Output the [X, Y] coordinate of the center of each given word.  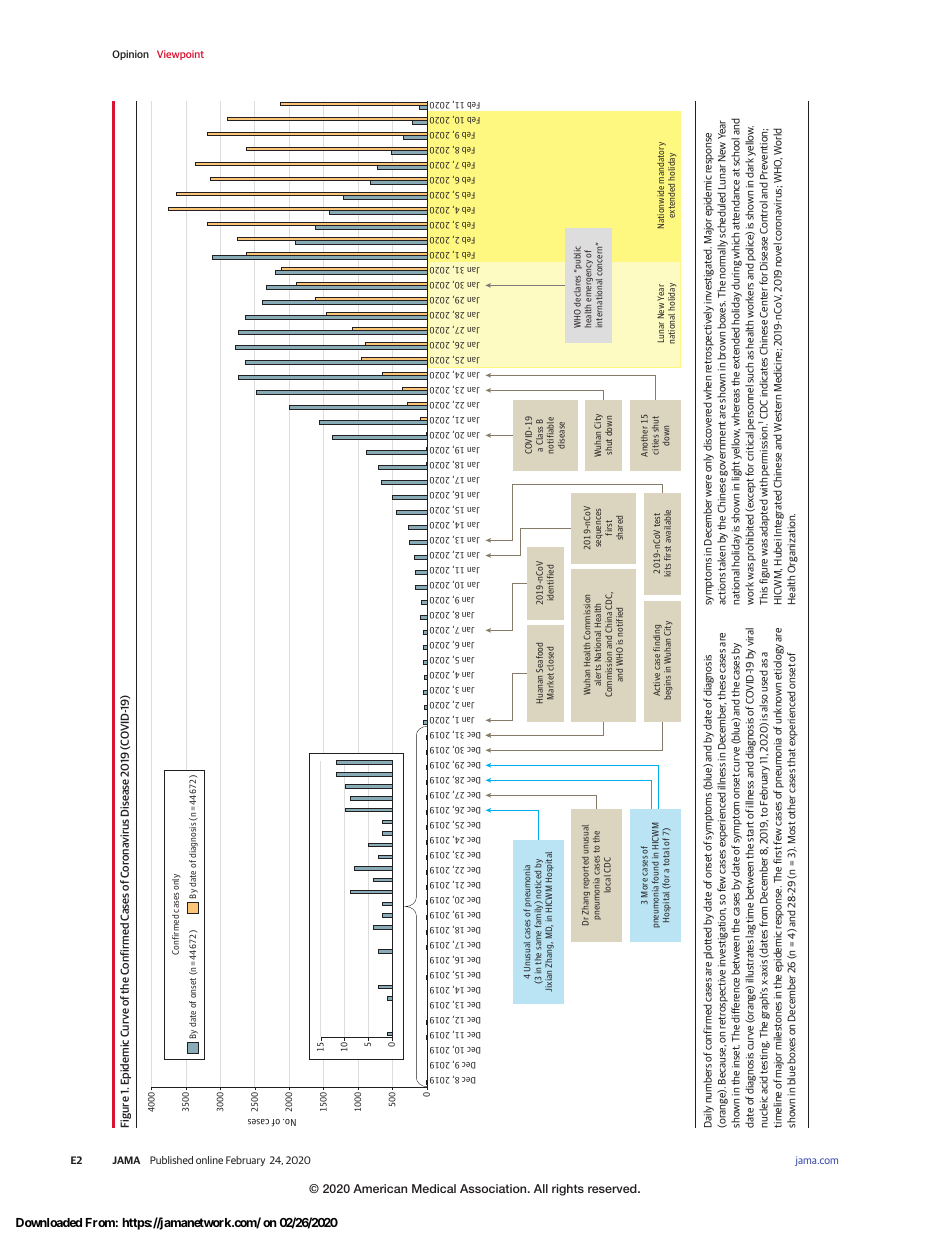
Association [494, 1188]
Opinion [130, 55]
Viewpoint [180, 55]
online [209, 1160]
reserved [613, 1188]
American [380, 1188]
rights [568, 1190]
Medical [434, 1188]
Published [171, 1160]
